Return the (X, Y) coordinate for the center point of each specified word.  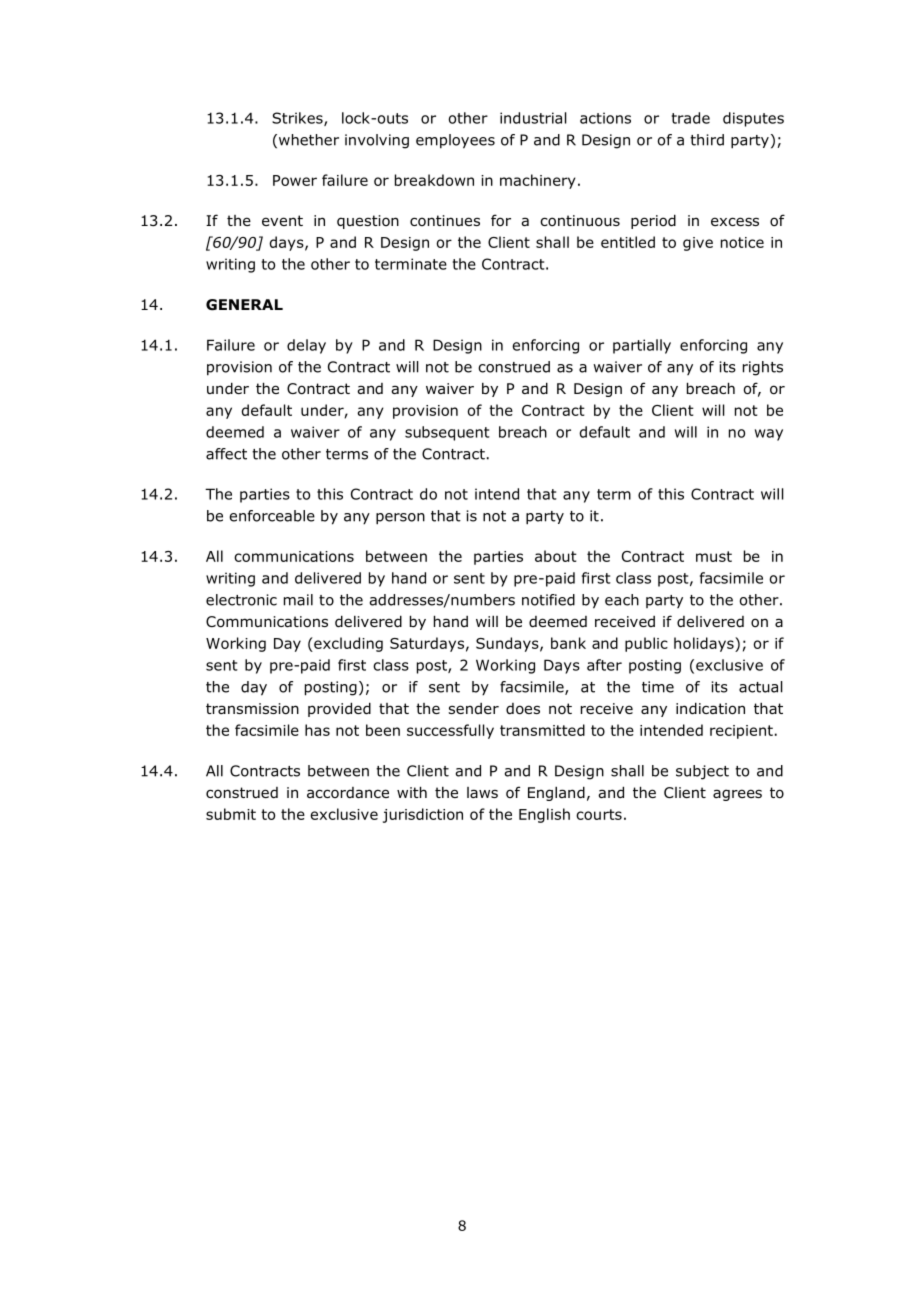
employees (455, 141)
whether (309, 140)
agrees (737, 795)
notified (548, 600)
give (698, 244)
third (707, 140)
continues (445, 220)
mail (298, 600)
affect (226, 454)
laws (482, 792)
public (646, 644)
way (769, 435)
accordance (348, 793)
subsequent (447, 433)
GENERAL (244, 305)
